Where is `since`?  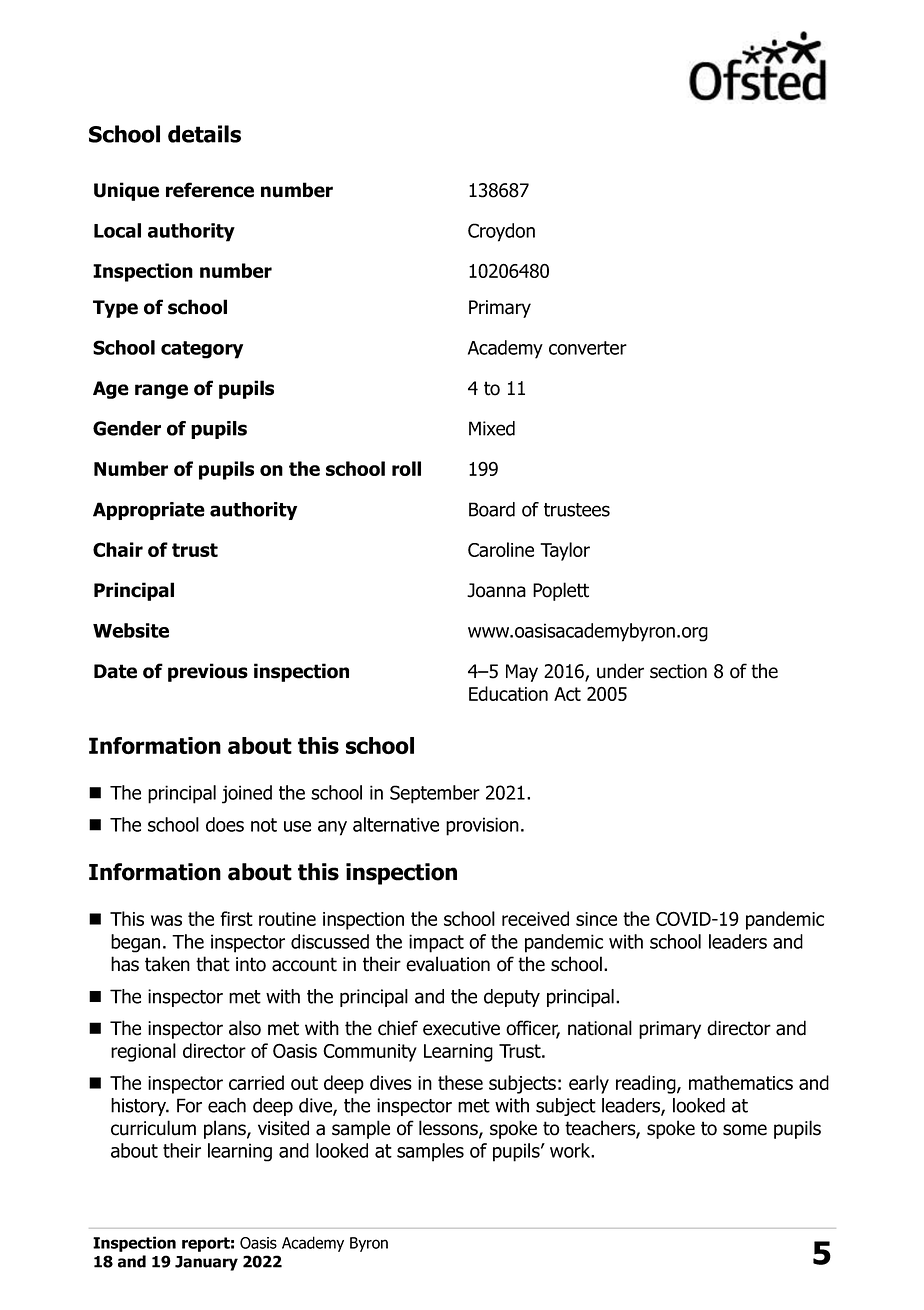
since is located at coordinates (596, 919).
